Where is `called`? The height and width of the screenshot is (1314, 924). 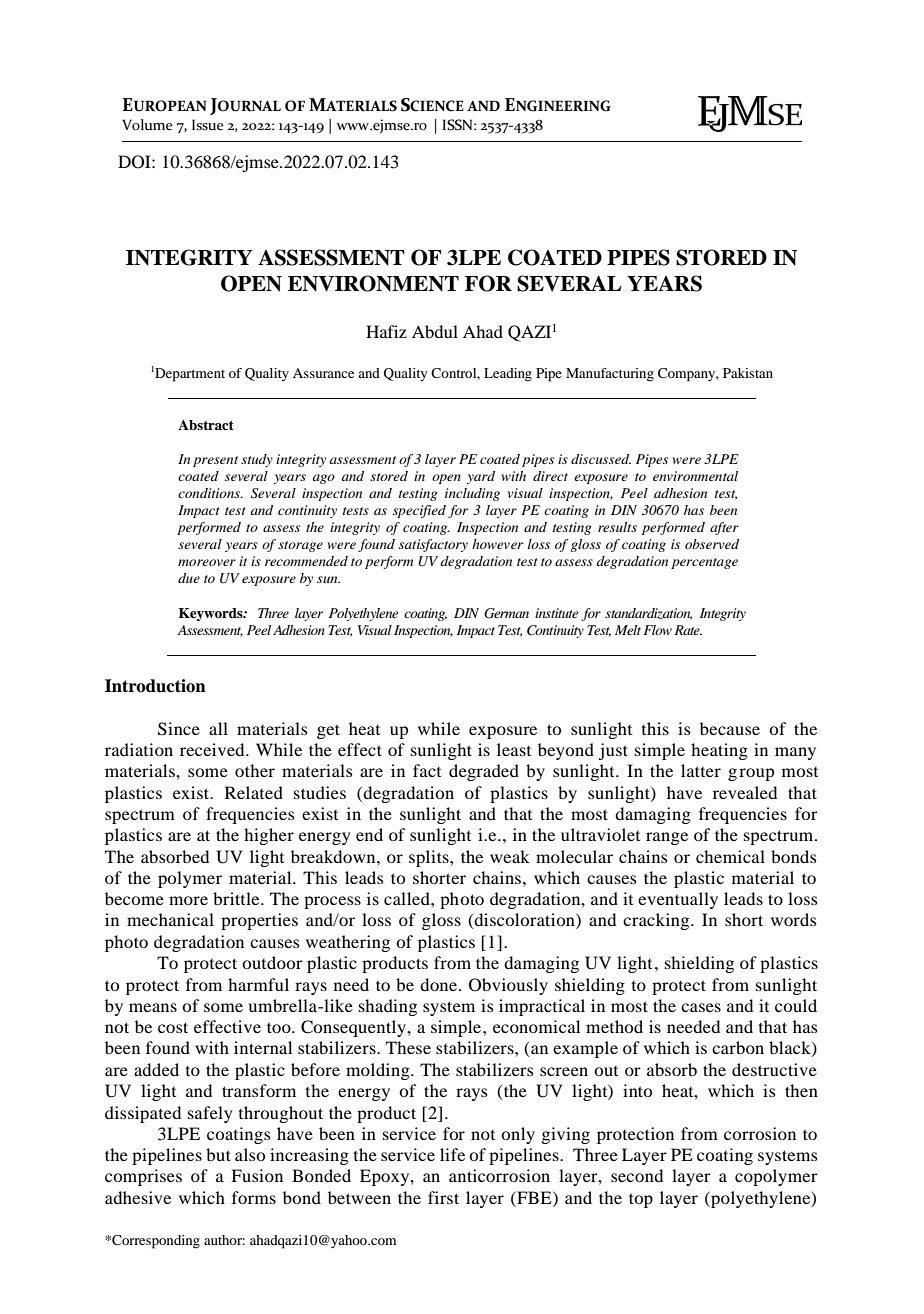 called is located at coordinates (408, 898).
